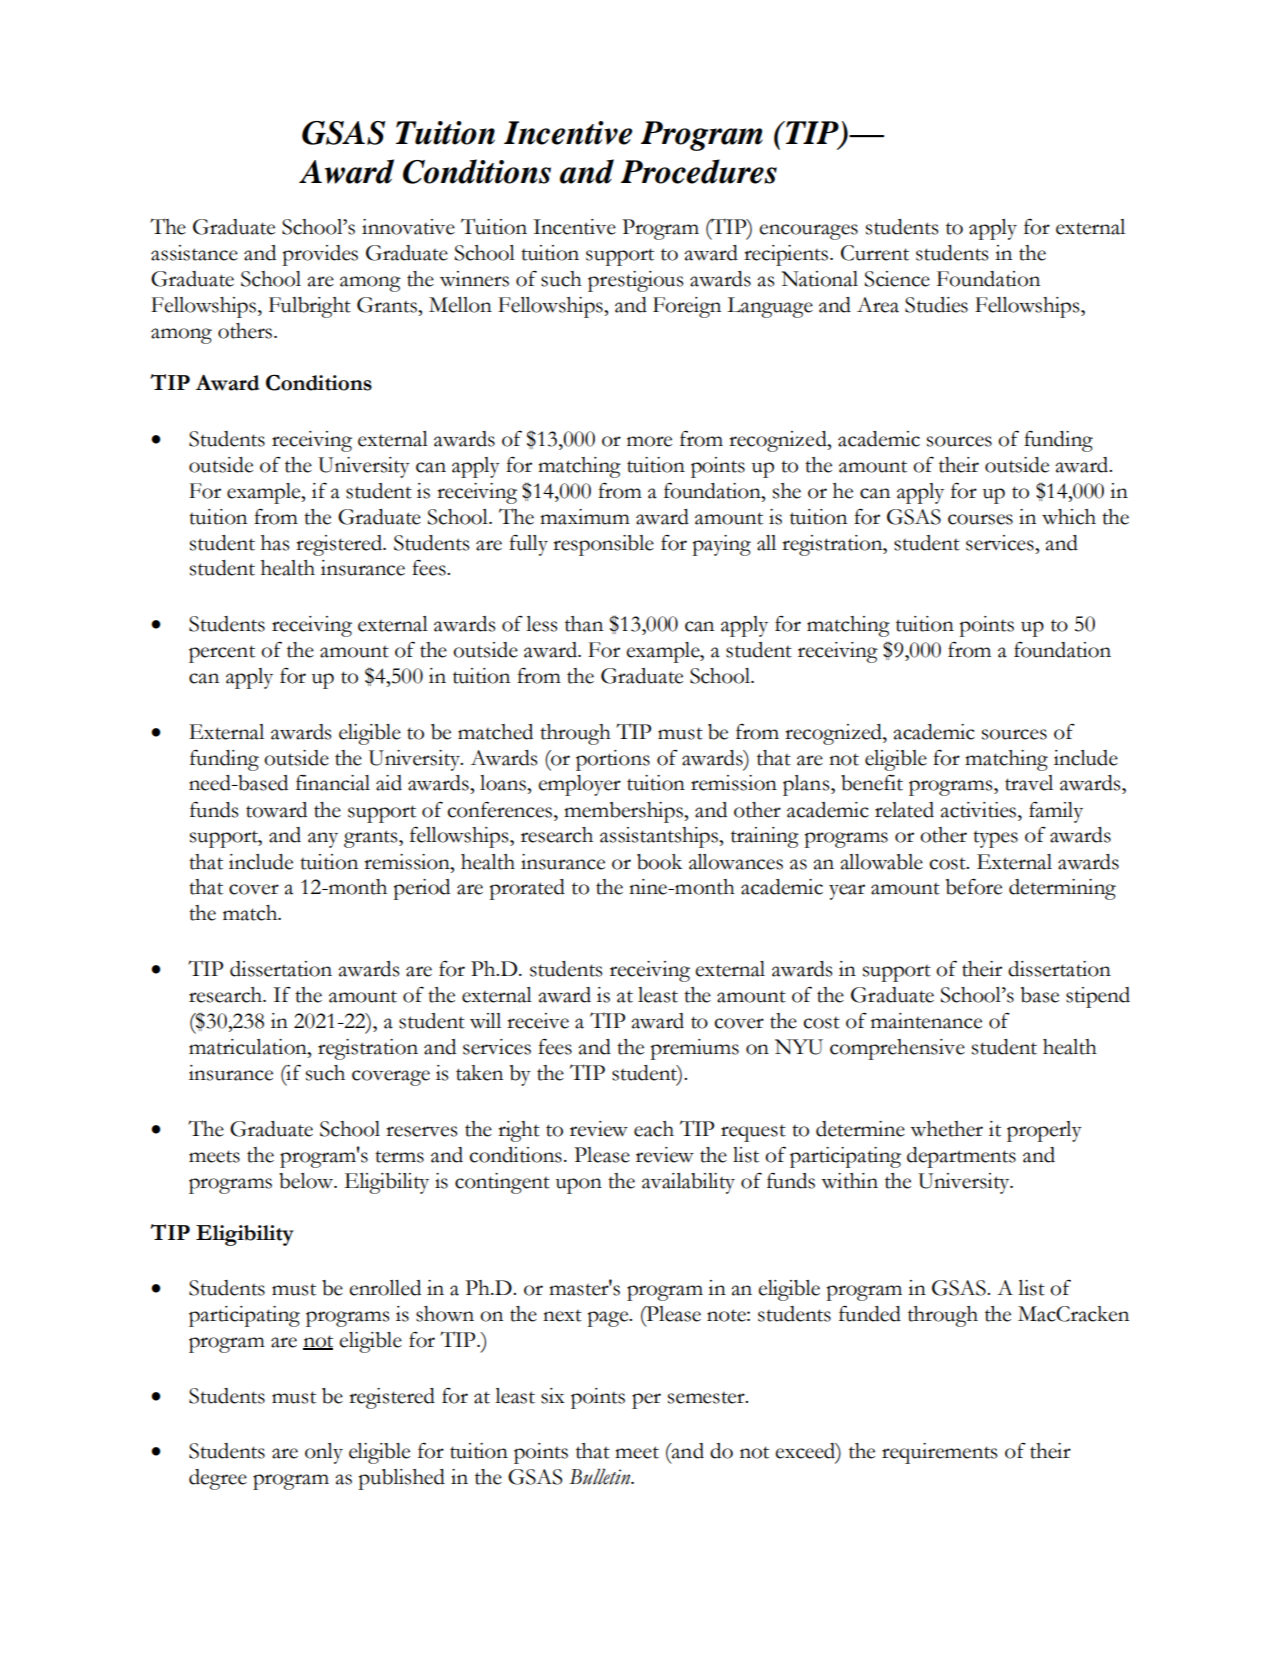 This screenshot has width=1283, height=1661. I want to click on Procedures, so click(699, 171).
